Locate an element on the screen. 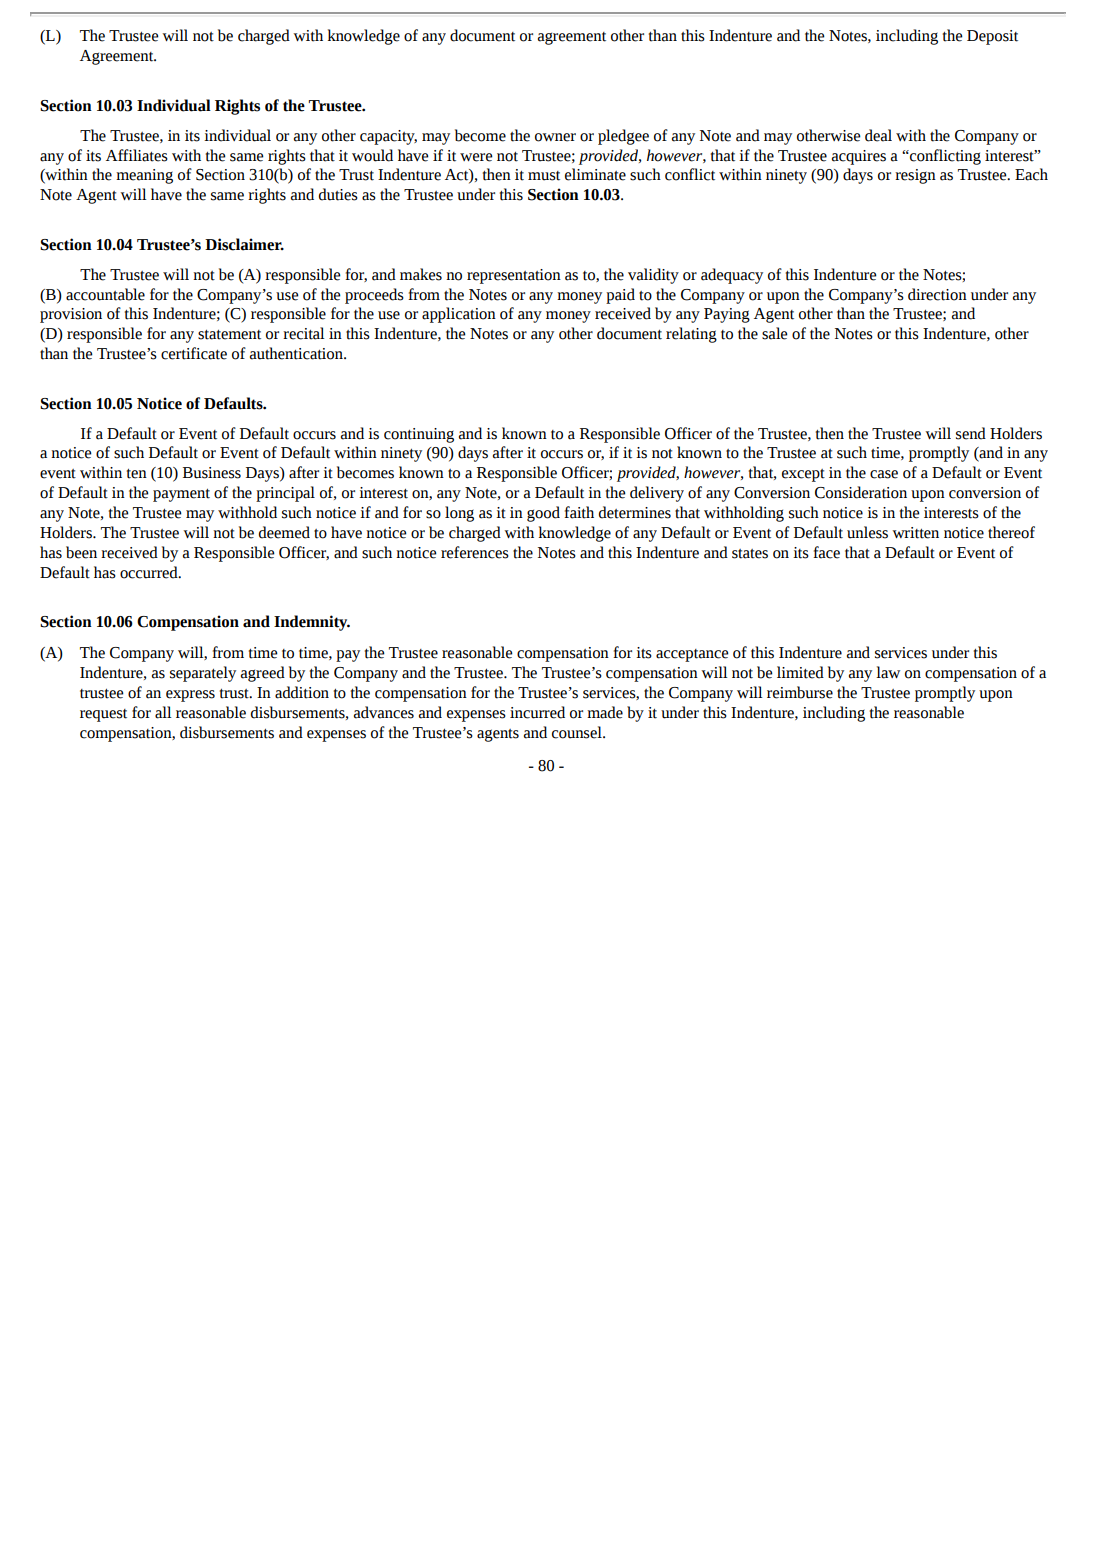 This screenshot has width=1094, height=1548. accountable is located at coordinates (105, 294).
